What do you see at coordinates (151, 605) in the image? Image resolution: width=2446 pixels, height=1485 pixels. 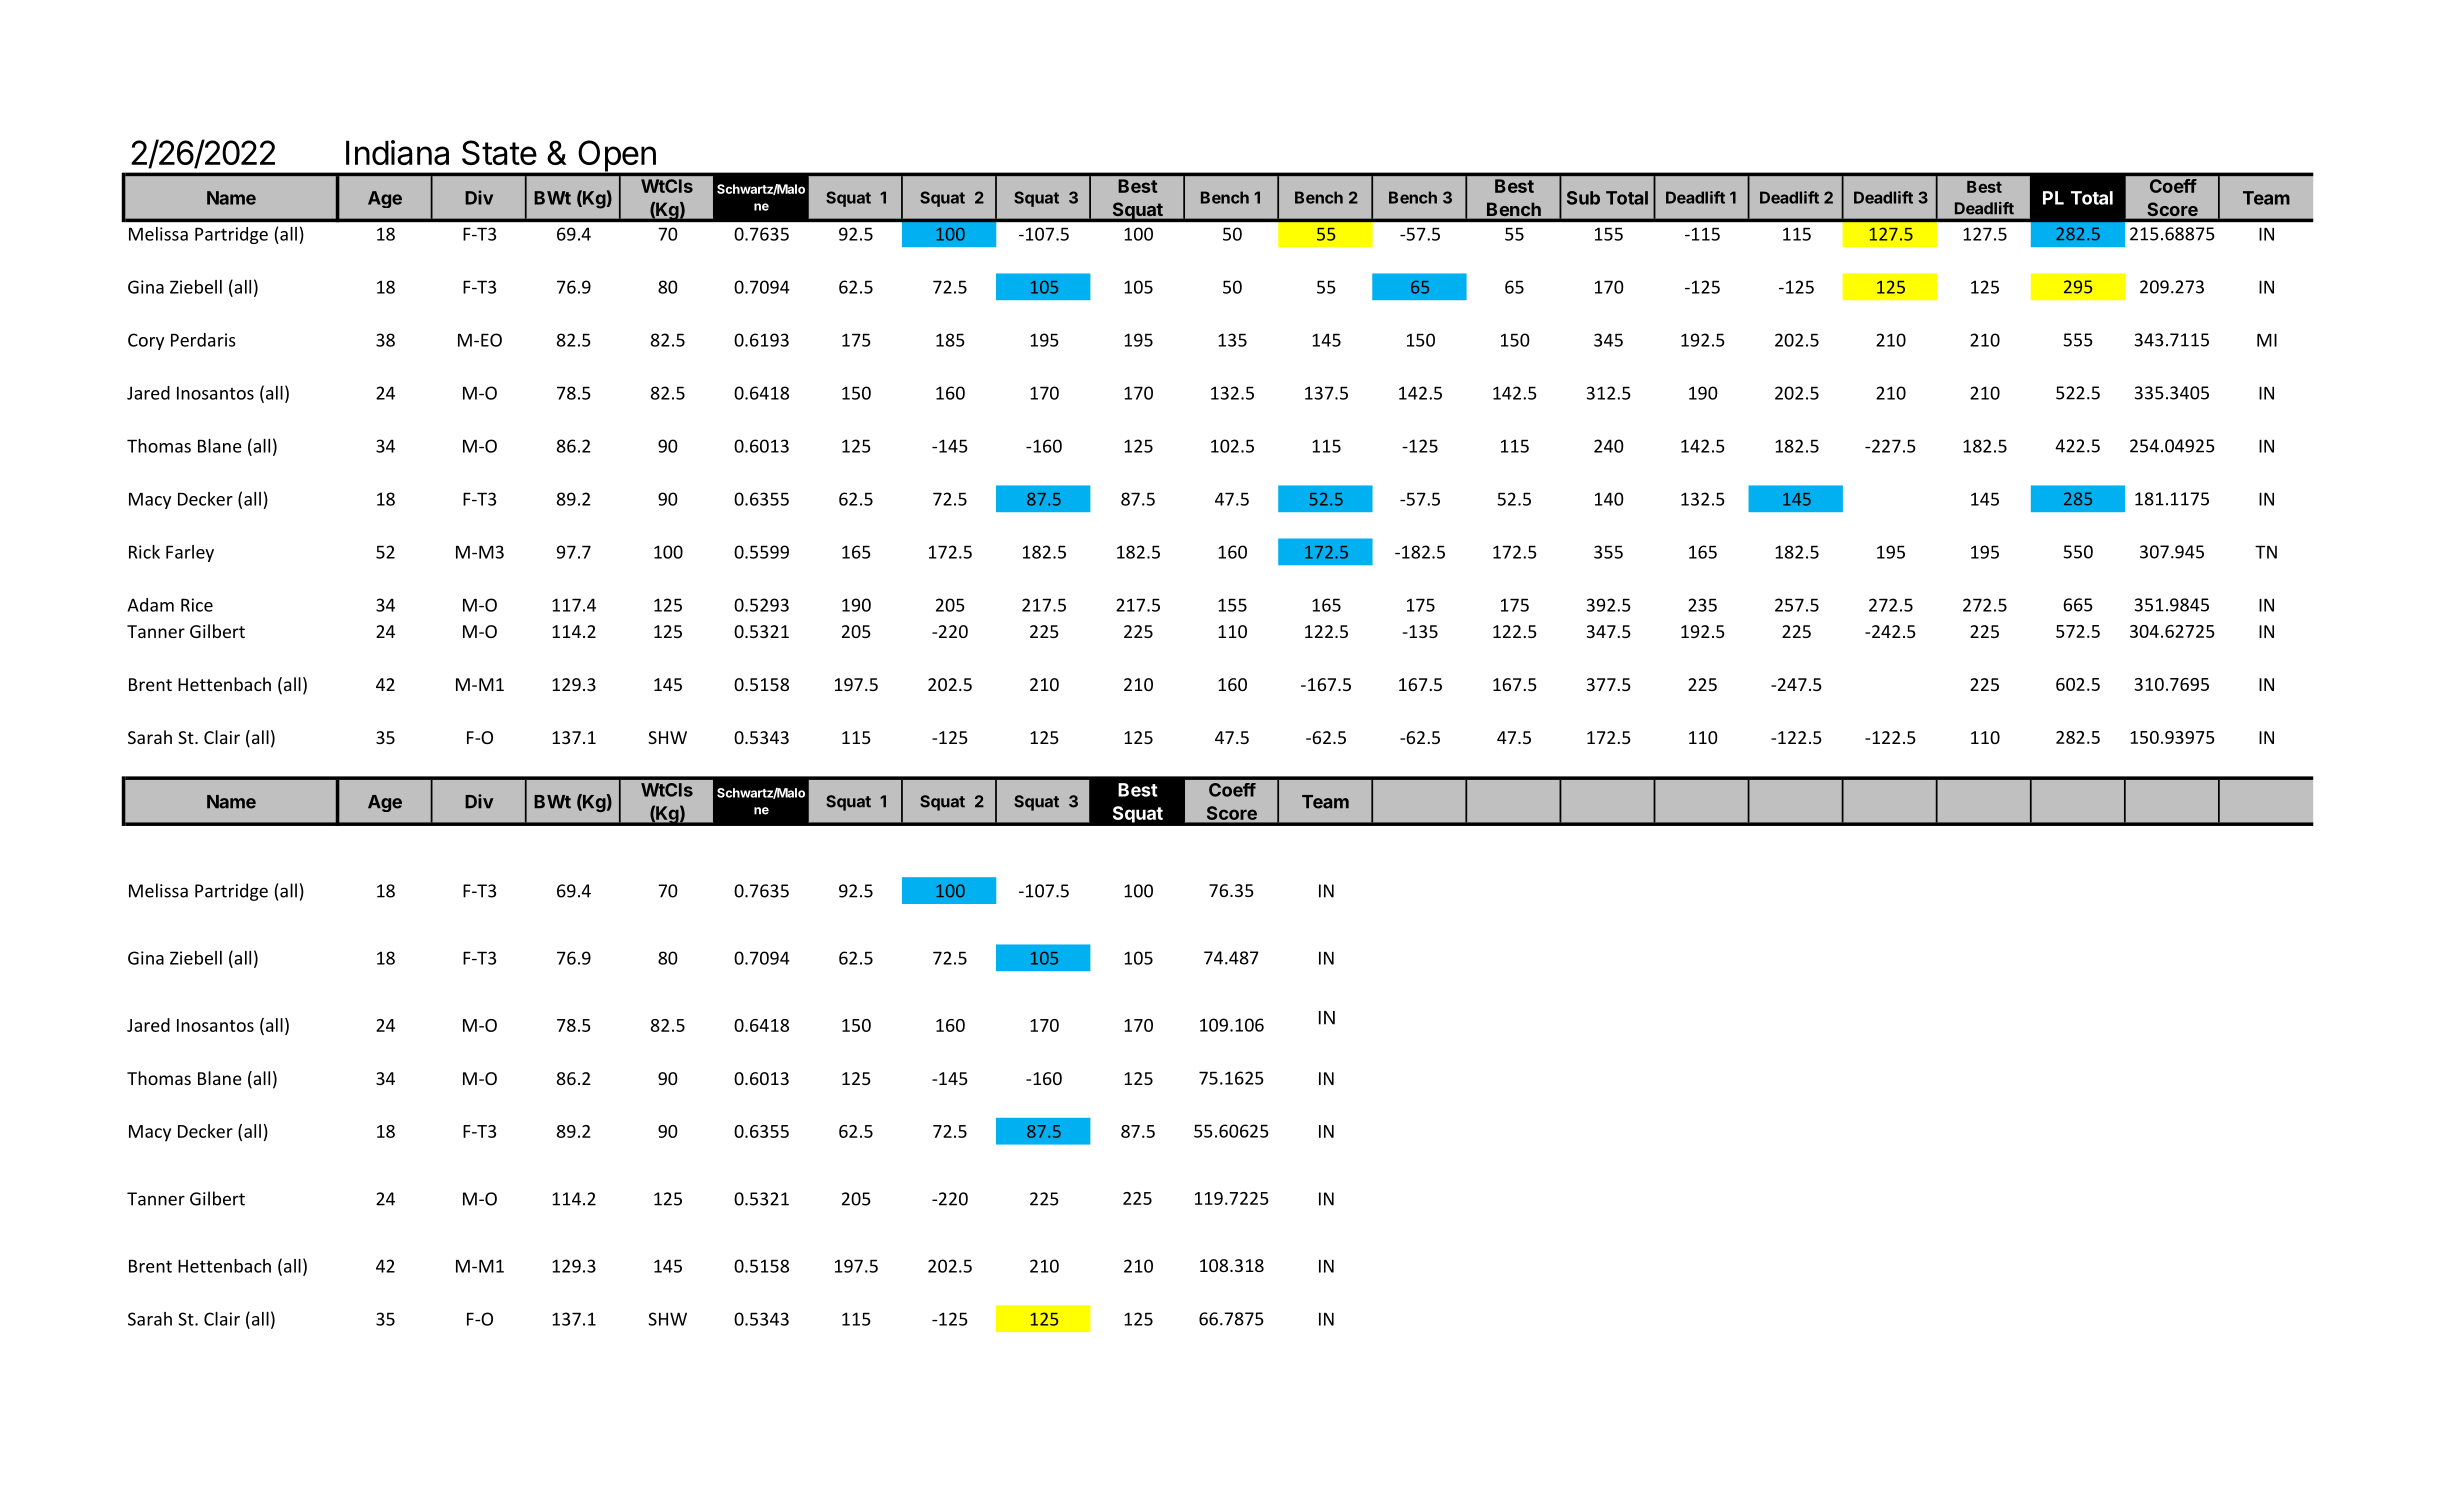 I see `Adam` at bounding box center [151, 605].
